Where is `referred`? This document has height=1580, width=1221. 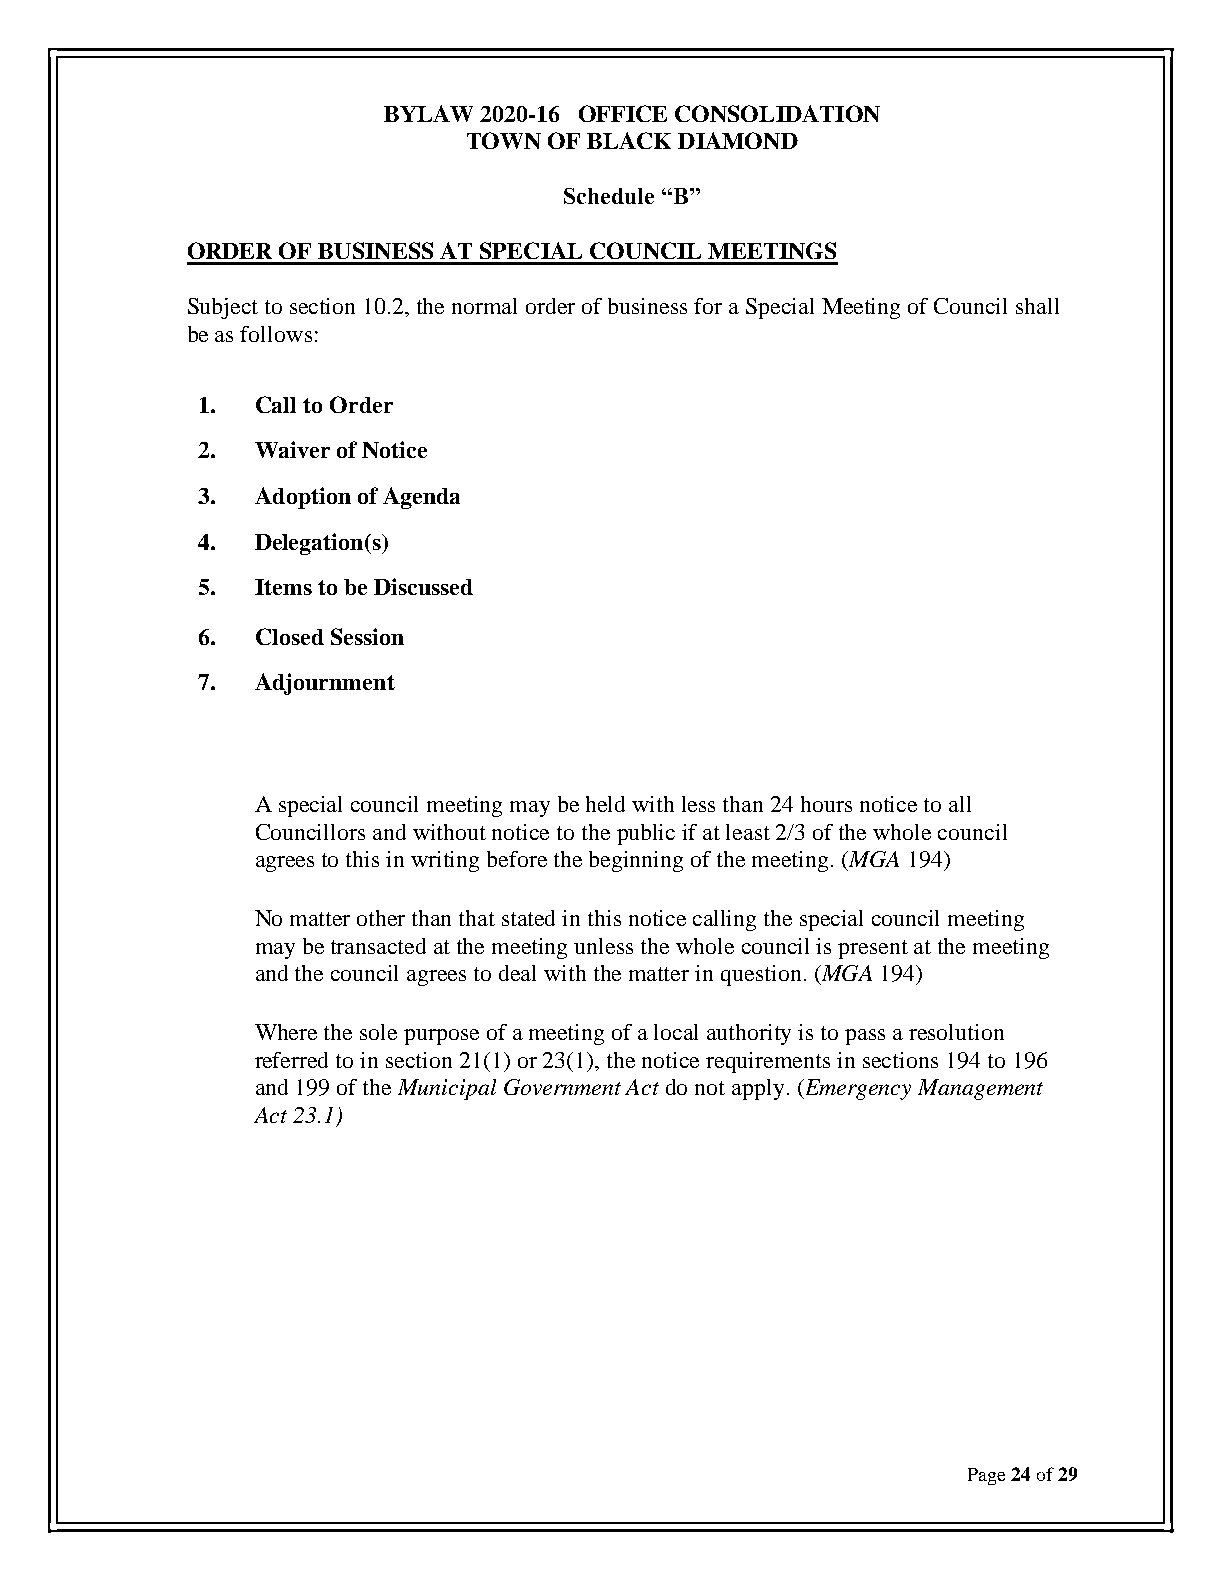 referred is located at coordinates (291, 1060).
